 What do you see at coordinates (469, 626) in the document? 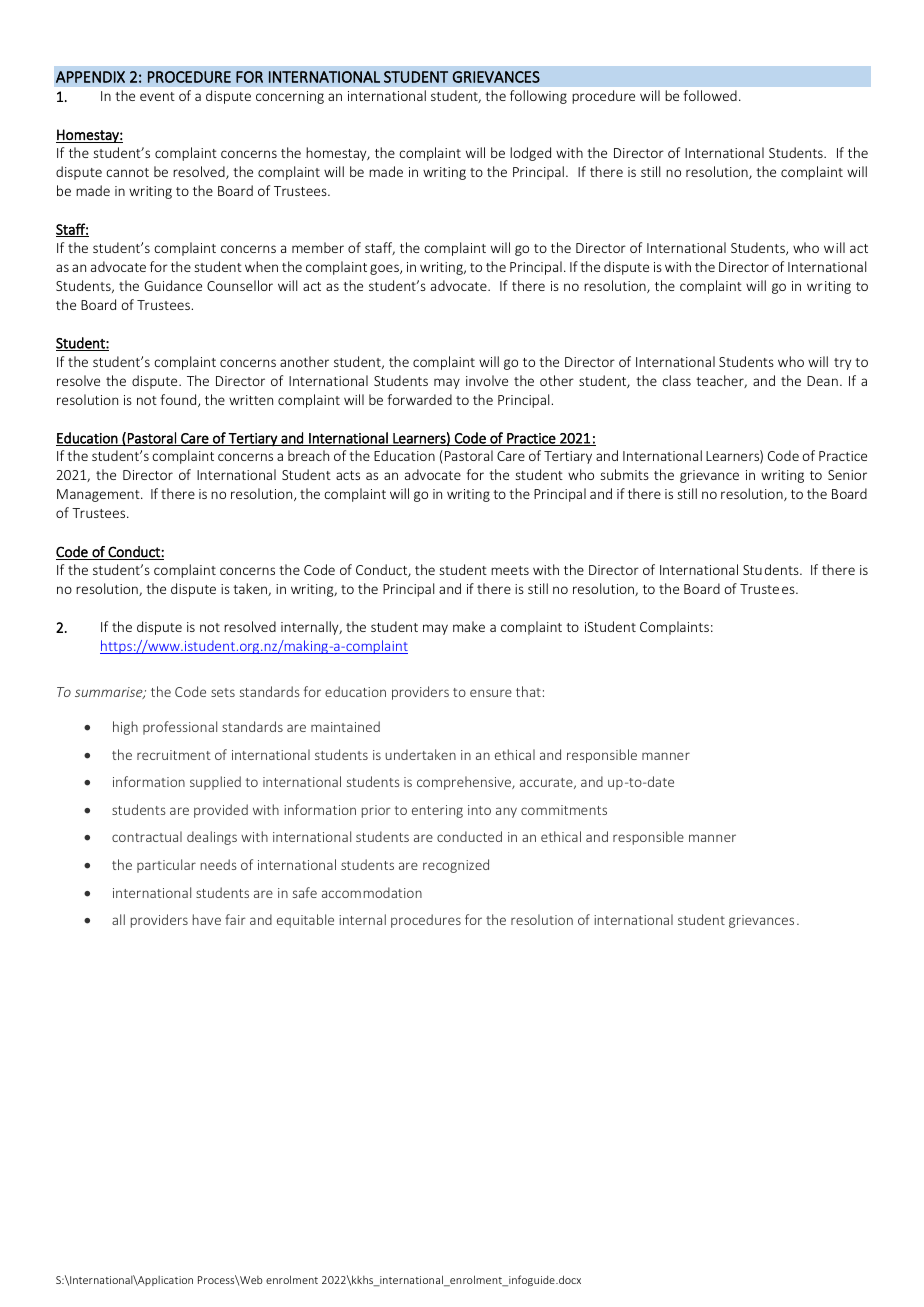
I see `make` at bounding box center [469, 626].
